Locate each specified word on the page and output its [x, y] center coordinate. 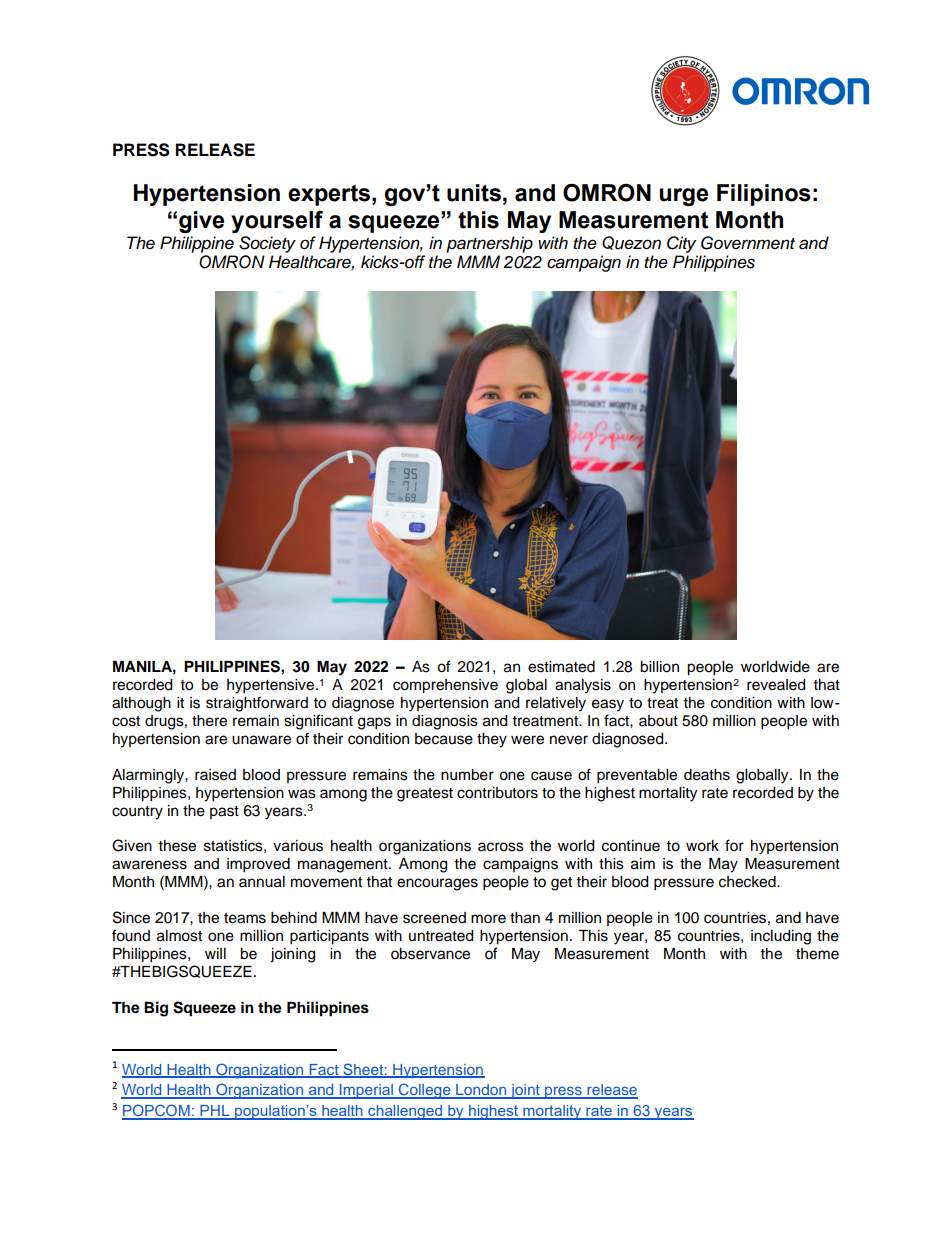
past [224, 812]
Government [748, 243]
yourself [277, 222]
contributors [497, 793]
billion [659, 667]
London [481, 1091]
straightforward [257, 704]
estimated [561, 667]
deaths [707, 775]
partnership [489, 244]
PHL [215, 1112]
